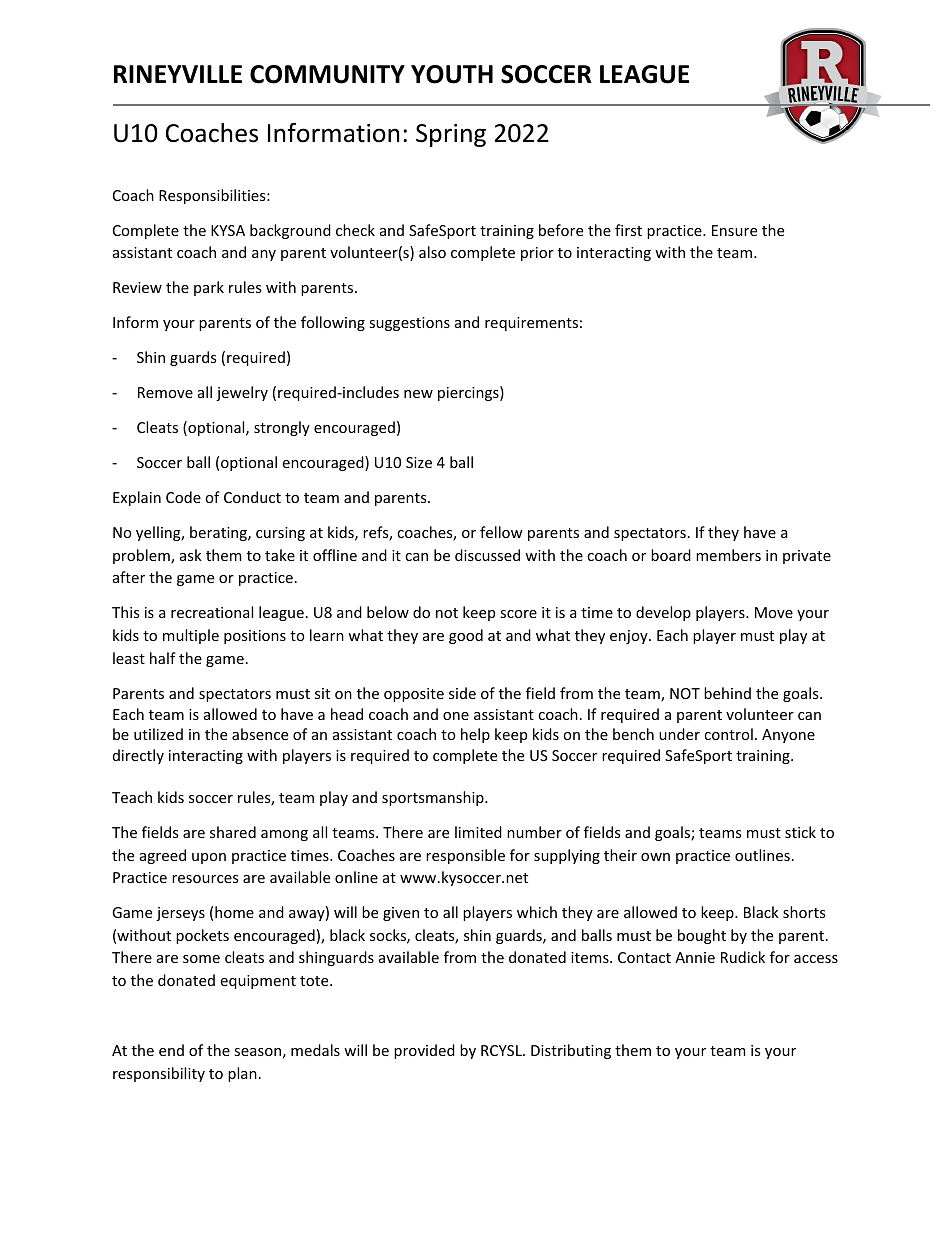 This screenshot has height=1233, width=952. Describe the element at coordinates (418, 394) in the screenshot. I see `new` at that location.
